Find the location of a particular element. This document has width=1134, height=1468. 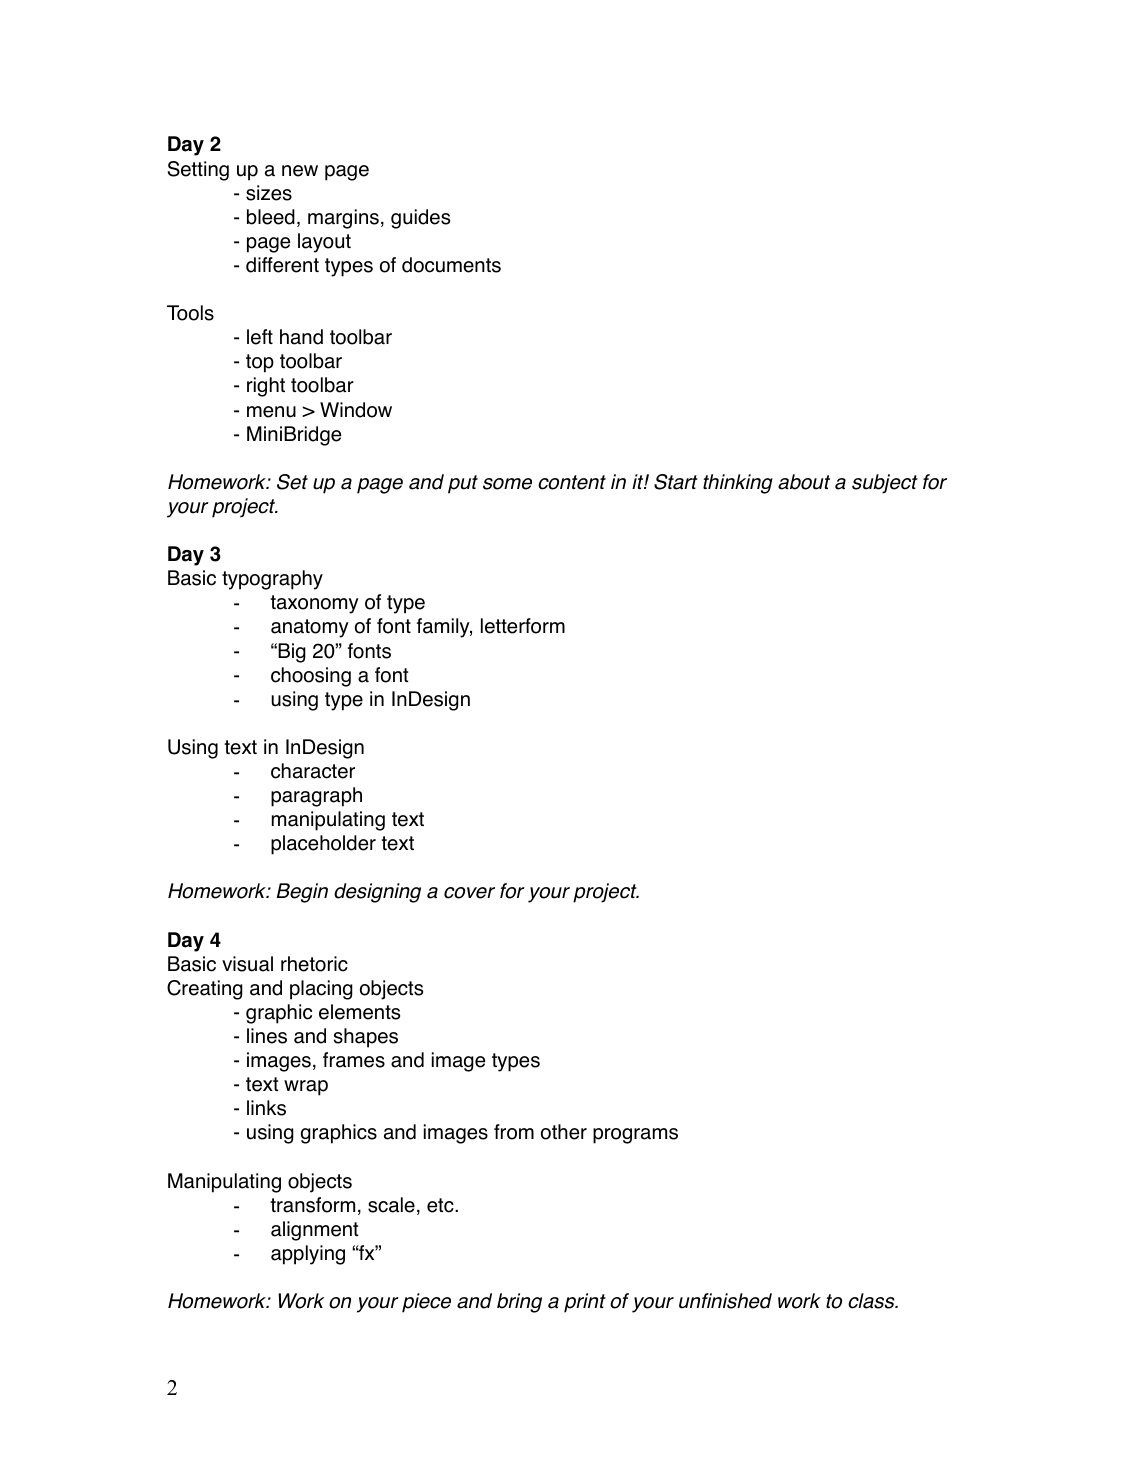

character is located at coordinates (313, 771).
